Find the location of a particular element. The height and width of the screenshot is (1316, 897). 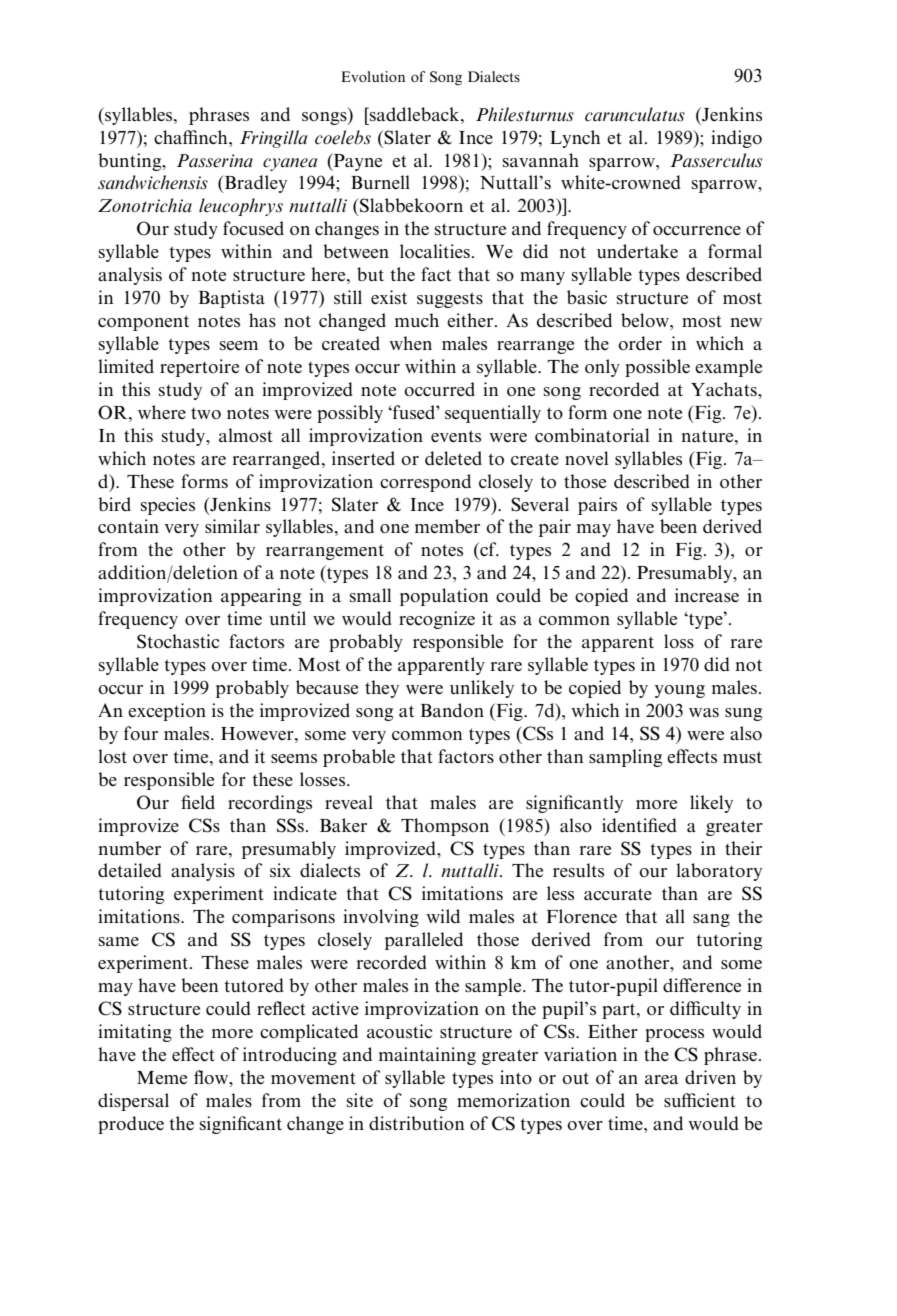

bunting is located at coordinates (131, 162).
